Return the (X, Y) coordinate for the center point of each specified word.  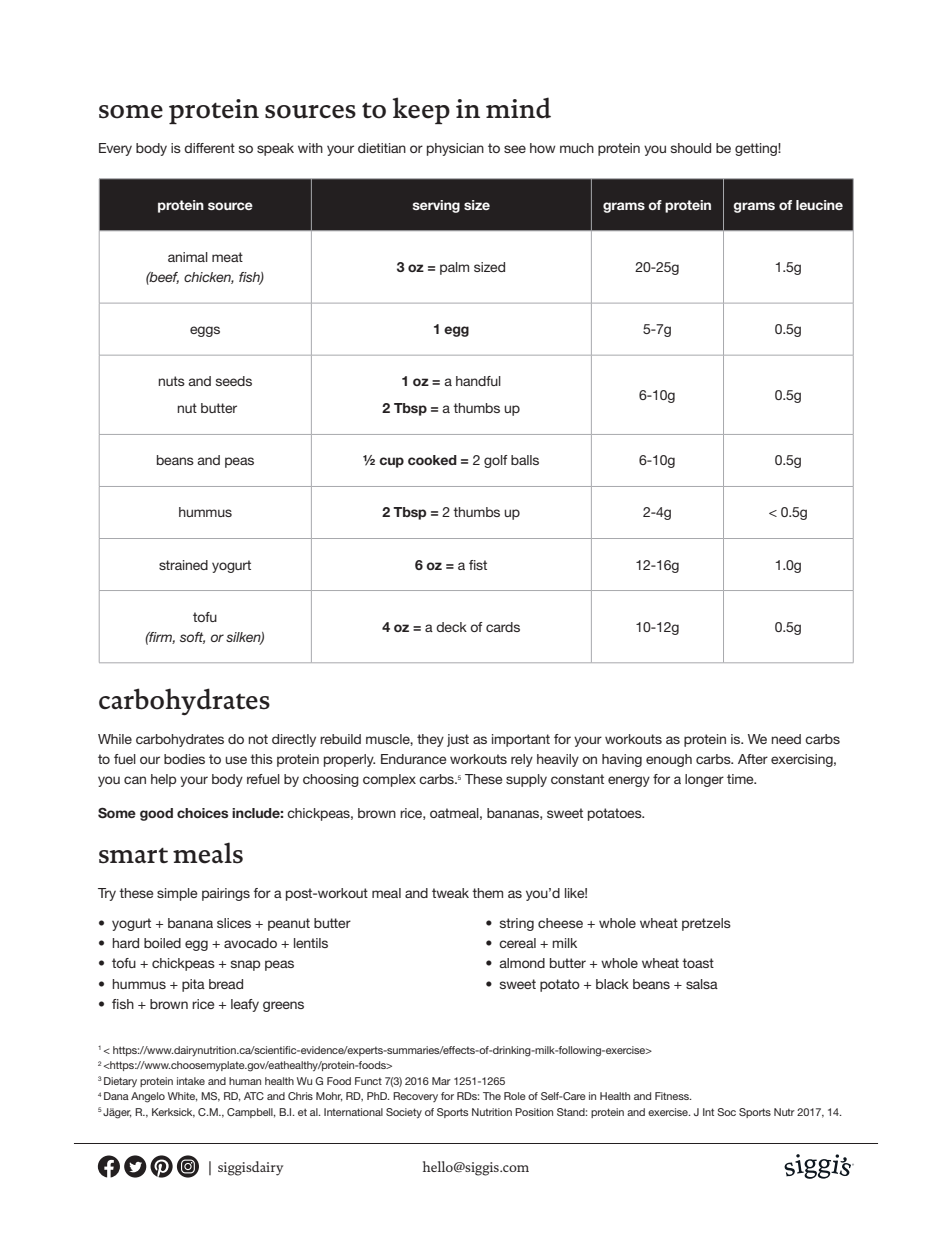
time (741, 779)
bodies (184, 759)
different (209, 148)
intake (191, 1081)
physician (455, 149)
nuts (171, 381)
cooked (432, 460)
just (458, 740)
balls (525, 460)
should (691, 148)
